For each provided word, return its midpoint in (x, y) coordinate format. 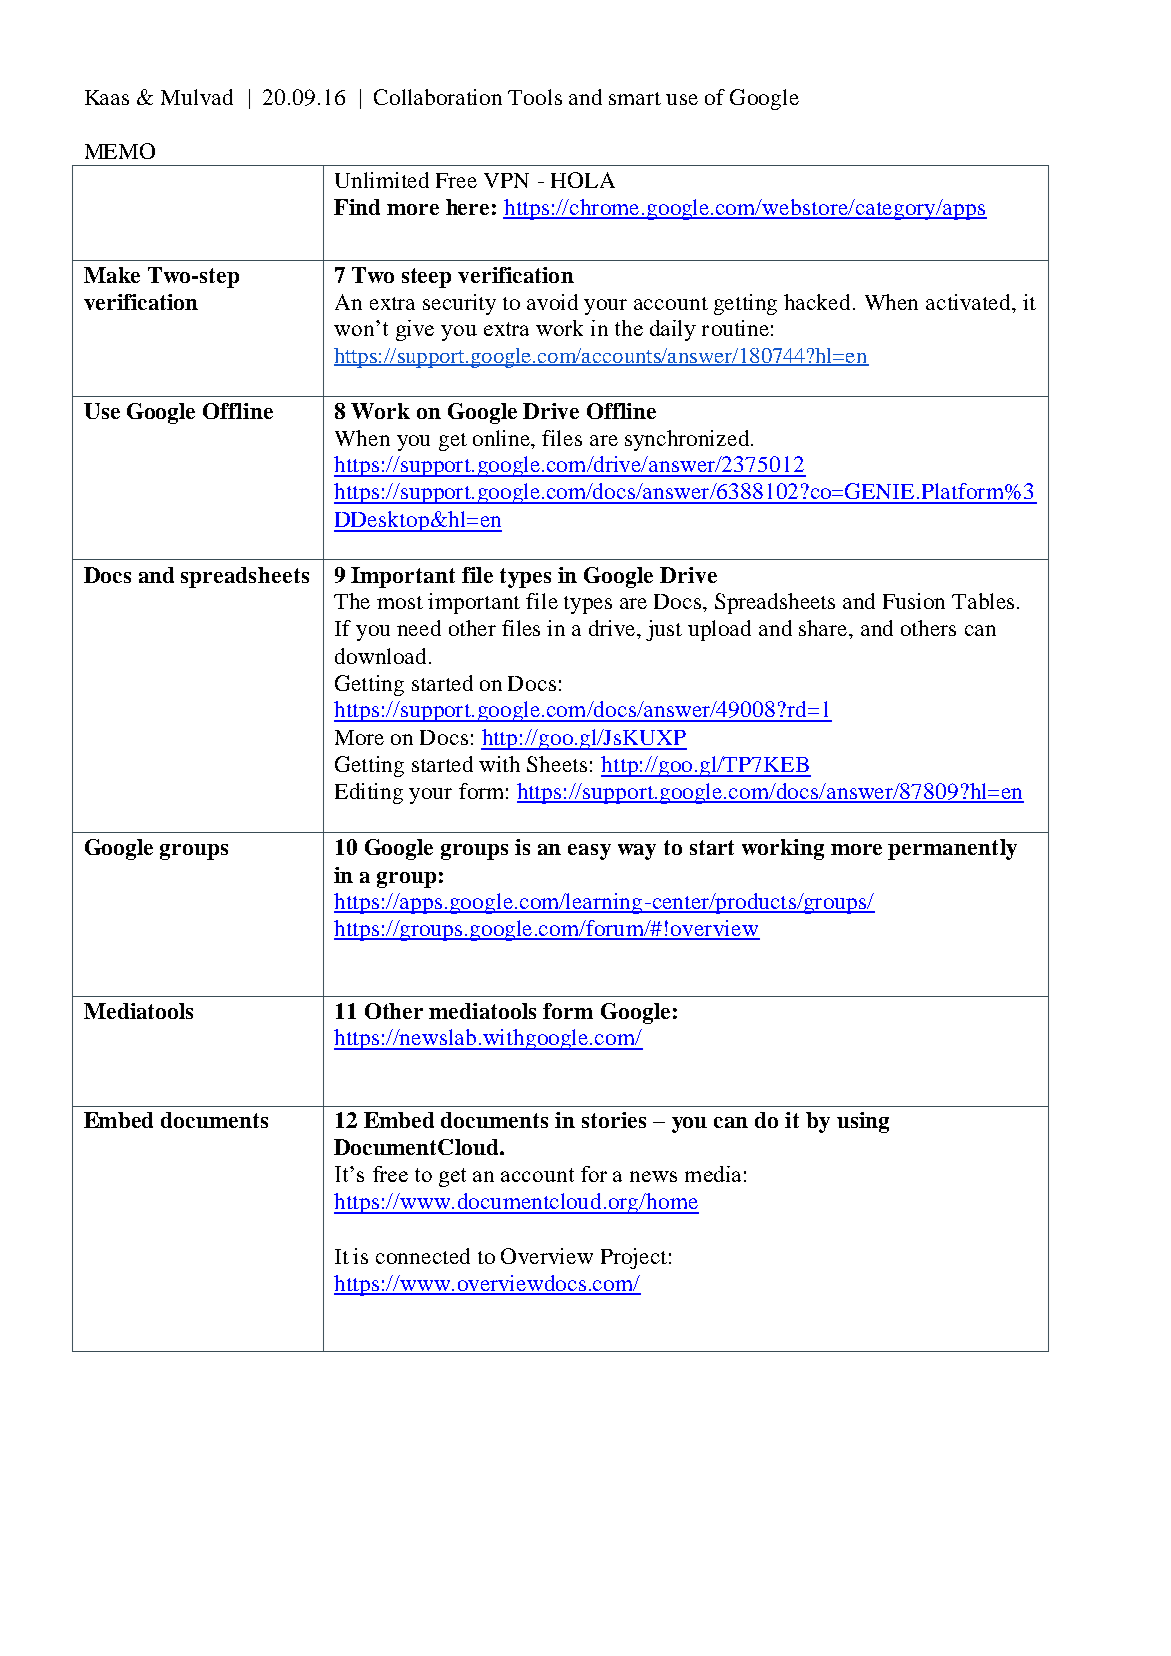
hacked (817, 302)
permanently (952, 849)
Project (634, 1258)
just (664, 630)
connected (423, 1256)
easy (589, 852)
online (503, 438)
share (824, 628)
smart (635, 98)
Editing (369, 793)
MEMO (120, 151)
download (380, 656)
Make (112, 275)
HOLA (583, 180)
